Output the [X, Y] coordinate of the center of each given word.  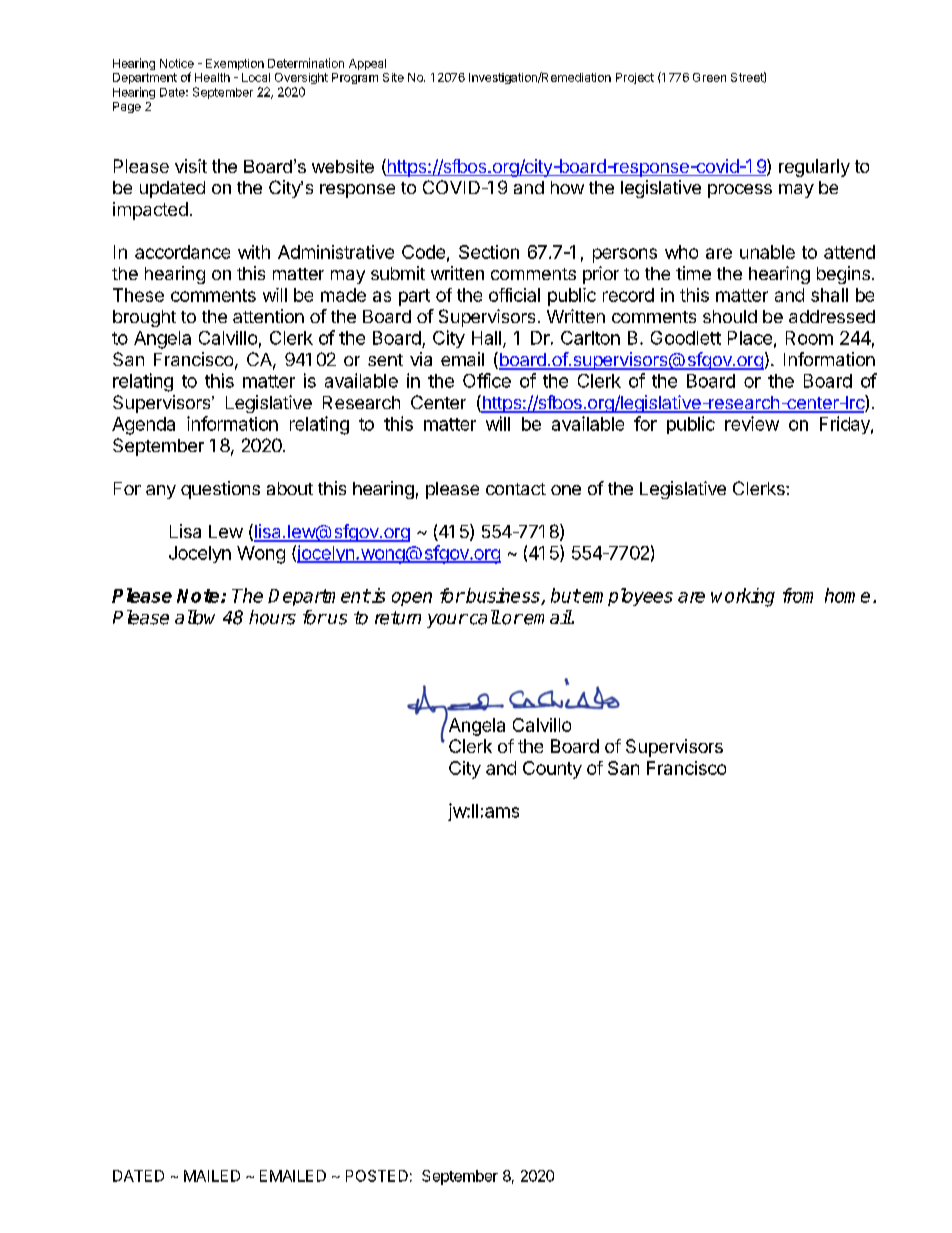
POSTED [377, 1176]
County [552, 770]
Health [212, 77]
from [798, 595]
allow [195, 617]
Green [709, 77]
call [483, 617]
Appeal [367, 64]
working [743, 597]
